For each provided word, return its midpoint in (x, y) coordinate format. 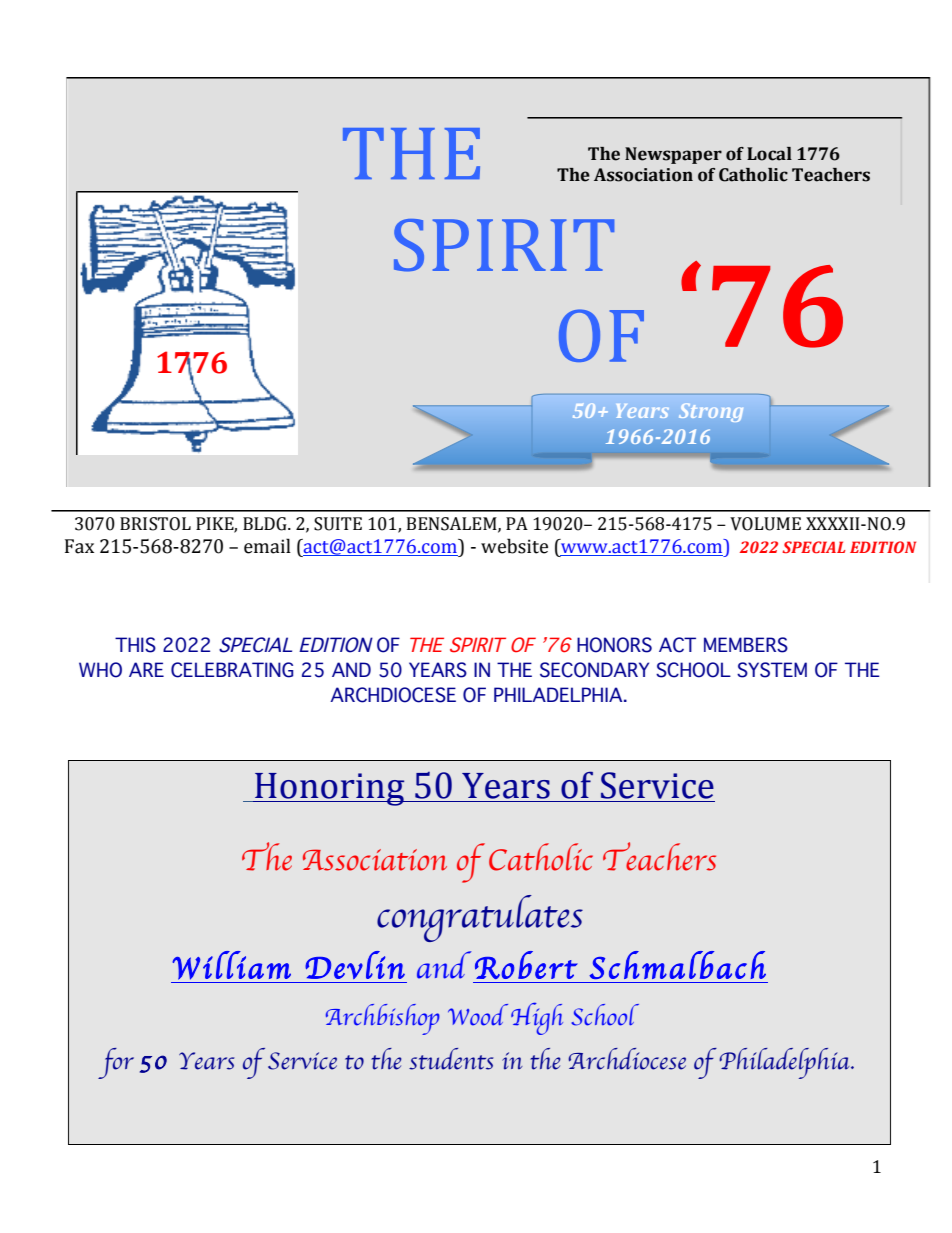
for (116, 1063)
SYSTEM (772, 670)
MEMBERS (746, 645)
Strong (711, 412)
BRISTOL (155, 524)
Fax (79, 546)
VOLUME (765, 524)
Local (769, 154)
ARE (146, 669)
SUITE (338, 524)
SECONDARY (594, 670)
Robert (526, 965)
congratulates (480, 918)
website (514, 546)
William (231, 965)
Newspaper (673, 155)
